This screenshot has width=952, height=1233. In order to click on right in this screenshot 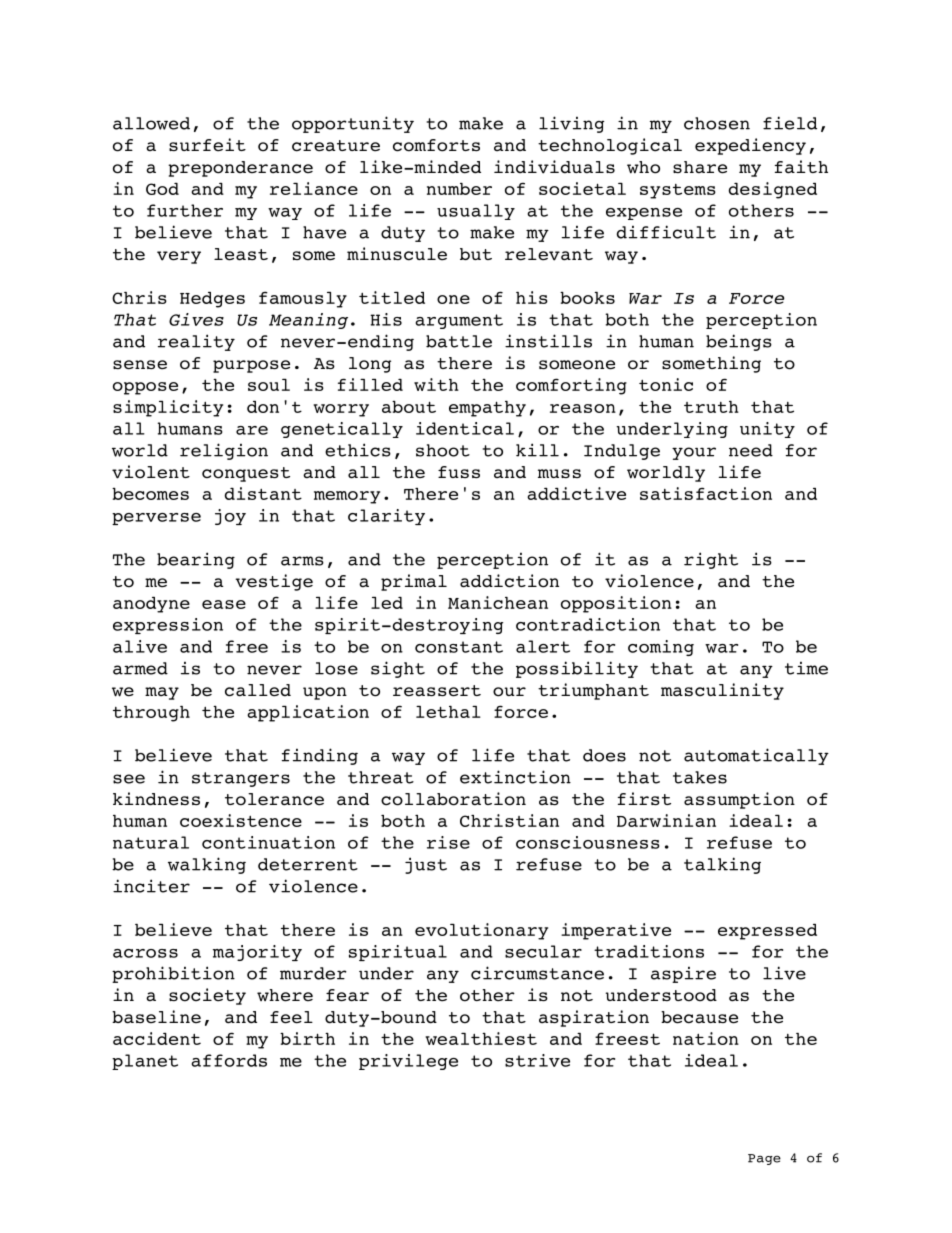, I will do `click(711, 560)`.
